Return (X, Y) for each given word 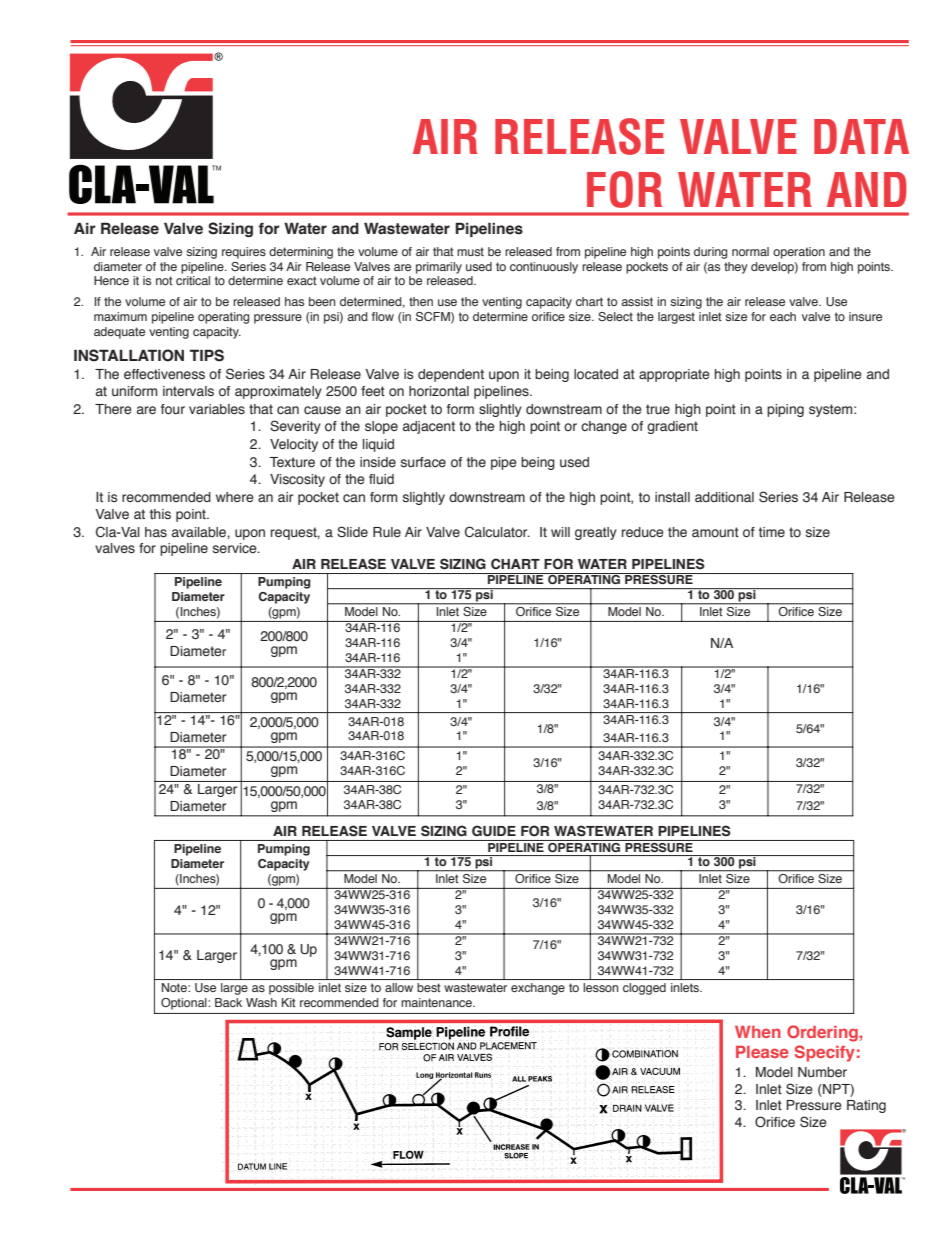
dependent (451, 375)
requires (244, 253)
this (160, 514)
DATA (861, 136)
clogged (644, 989)
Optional (185, 1004)
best (429, 987)
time (772, 532)
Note (175, 987)
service (236, 548)
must (470, 251)
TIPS (207, 355)
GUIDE (494, 830)
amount (715, 532)
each (783, 316)
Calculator (497, 532)
